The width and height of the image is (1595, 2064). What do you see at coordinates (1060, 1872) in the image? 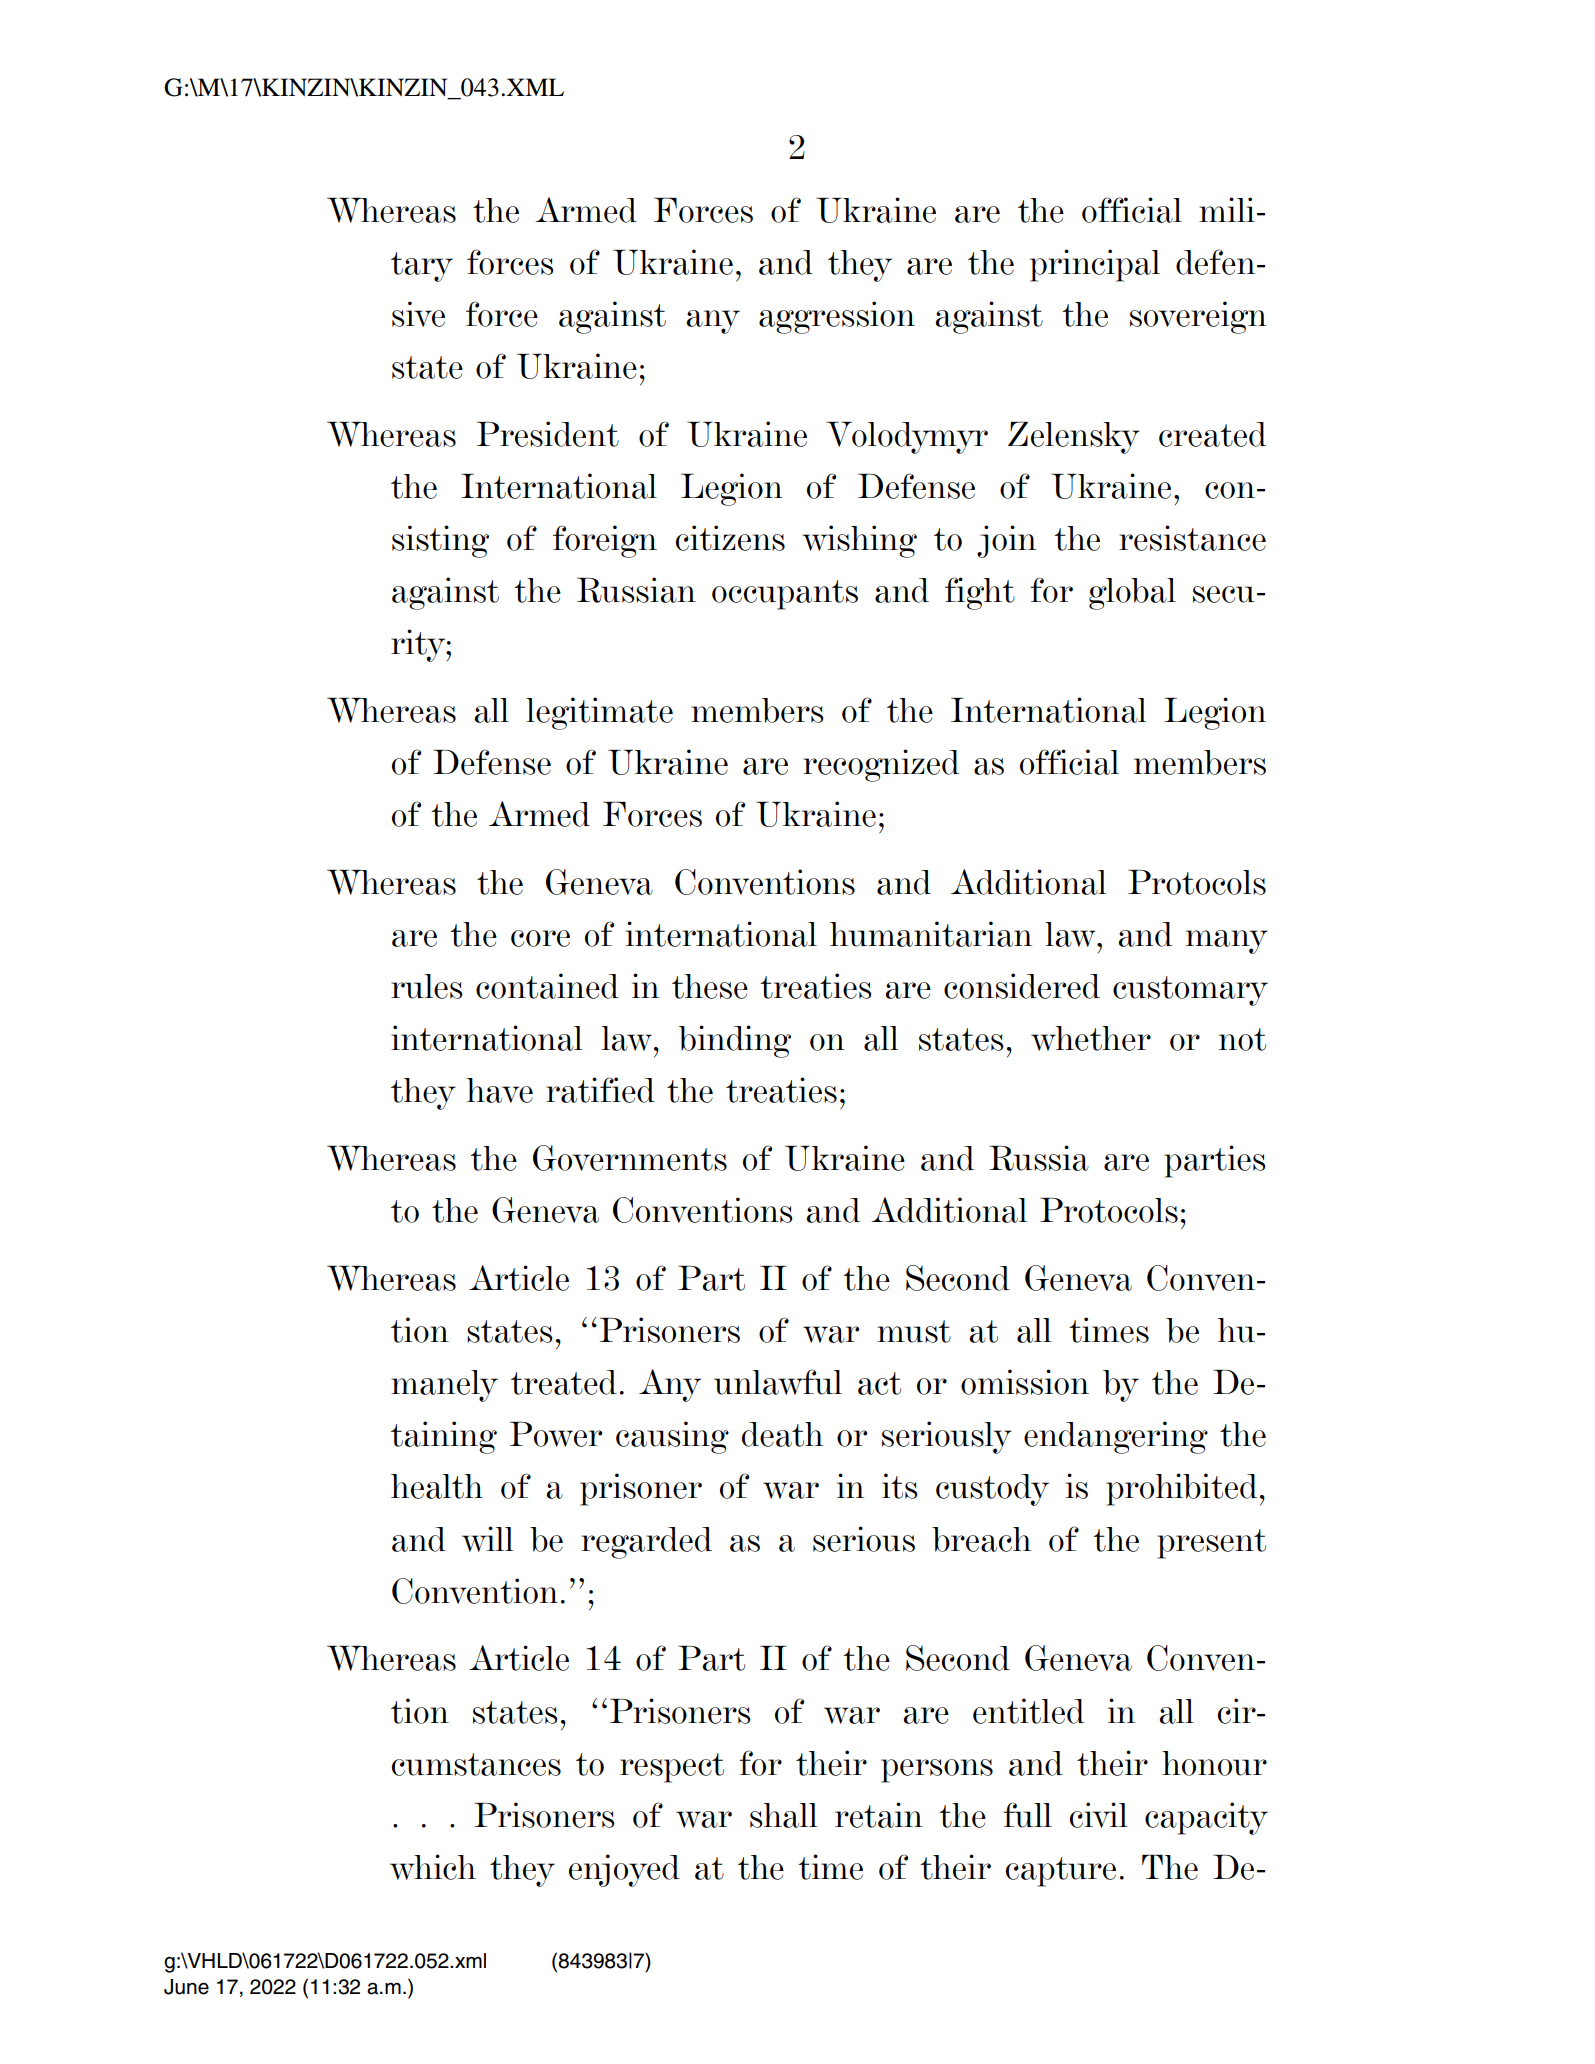
I see `capture` at bounding box center [1060, 1872].
